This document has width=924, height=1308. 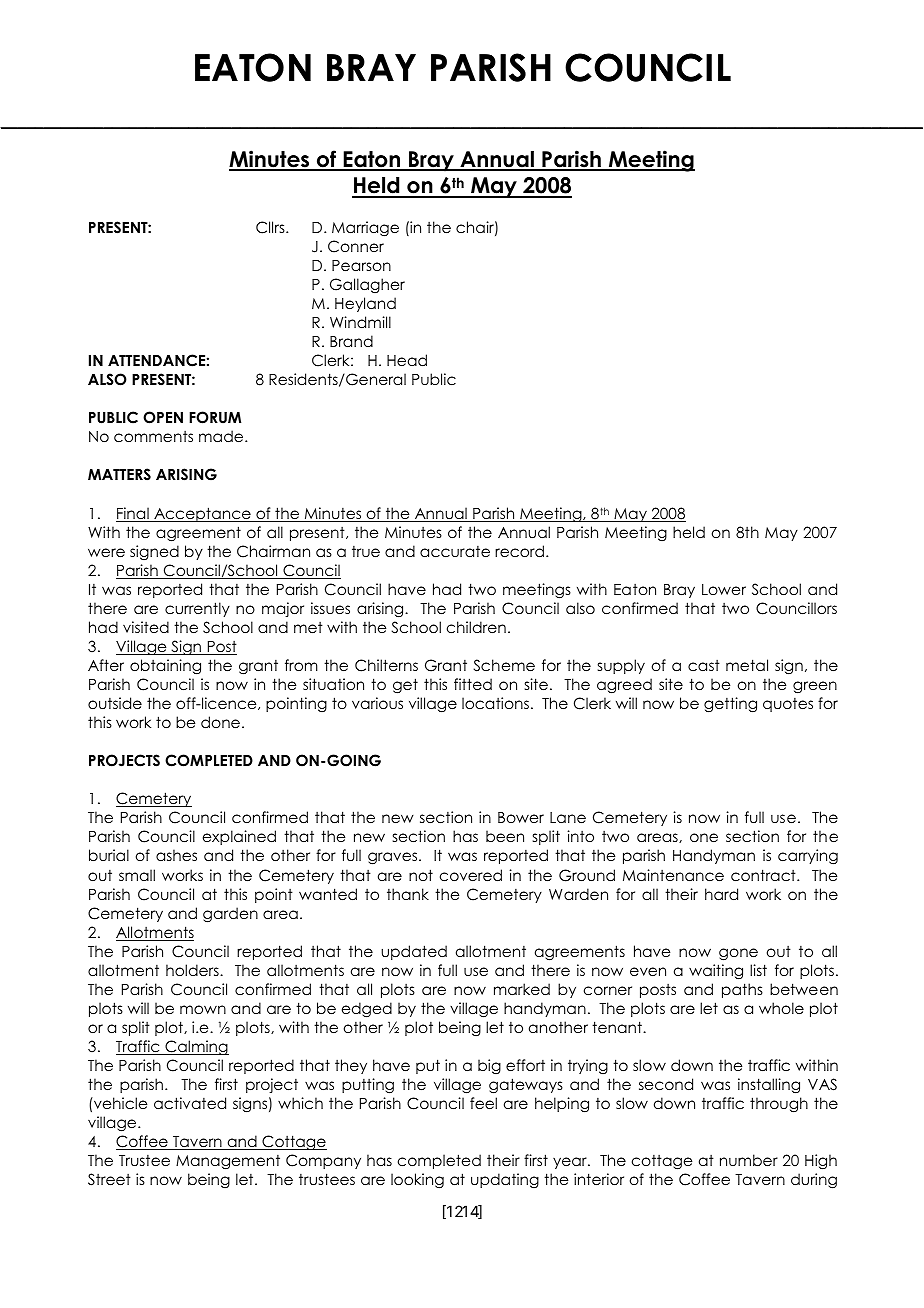 What do you see at coordinates (228, 1162) in the document?
I see `Management` at bounding box center [228, 1162].
